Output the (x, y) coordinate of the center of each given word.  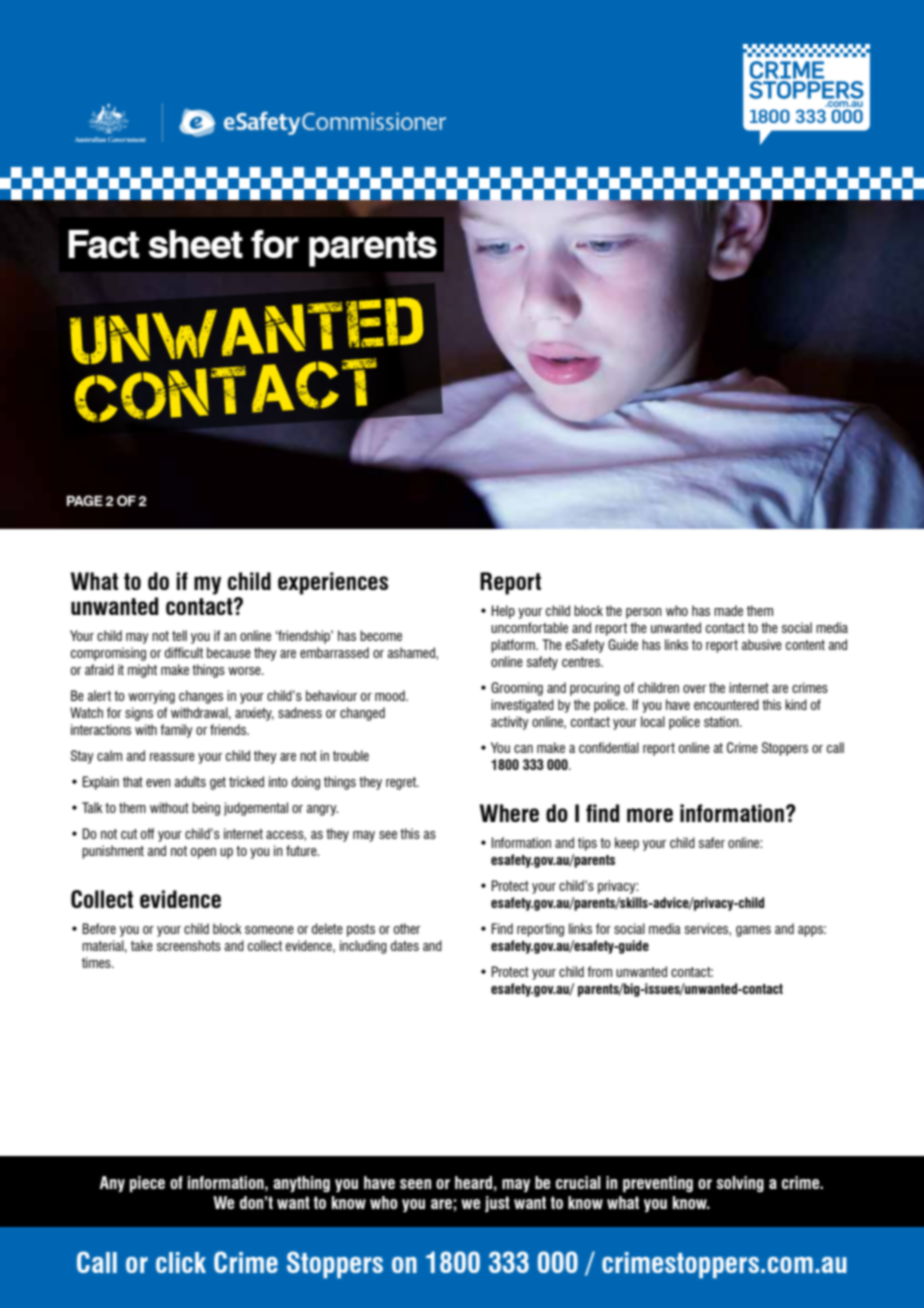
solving (740, 1184)
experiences (333, 583)
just (497, 1204)
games (753, 931)
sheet (196, 244)
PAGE (85, 500)
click (181, 1262)
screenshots (189, 945)
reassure (172, 757)
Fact (103, 244)
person (644, 613)
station (722, 721)
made (728, 610)
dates (405, 945)
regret (402, 783)
